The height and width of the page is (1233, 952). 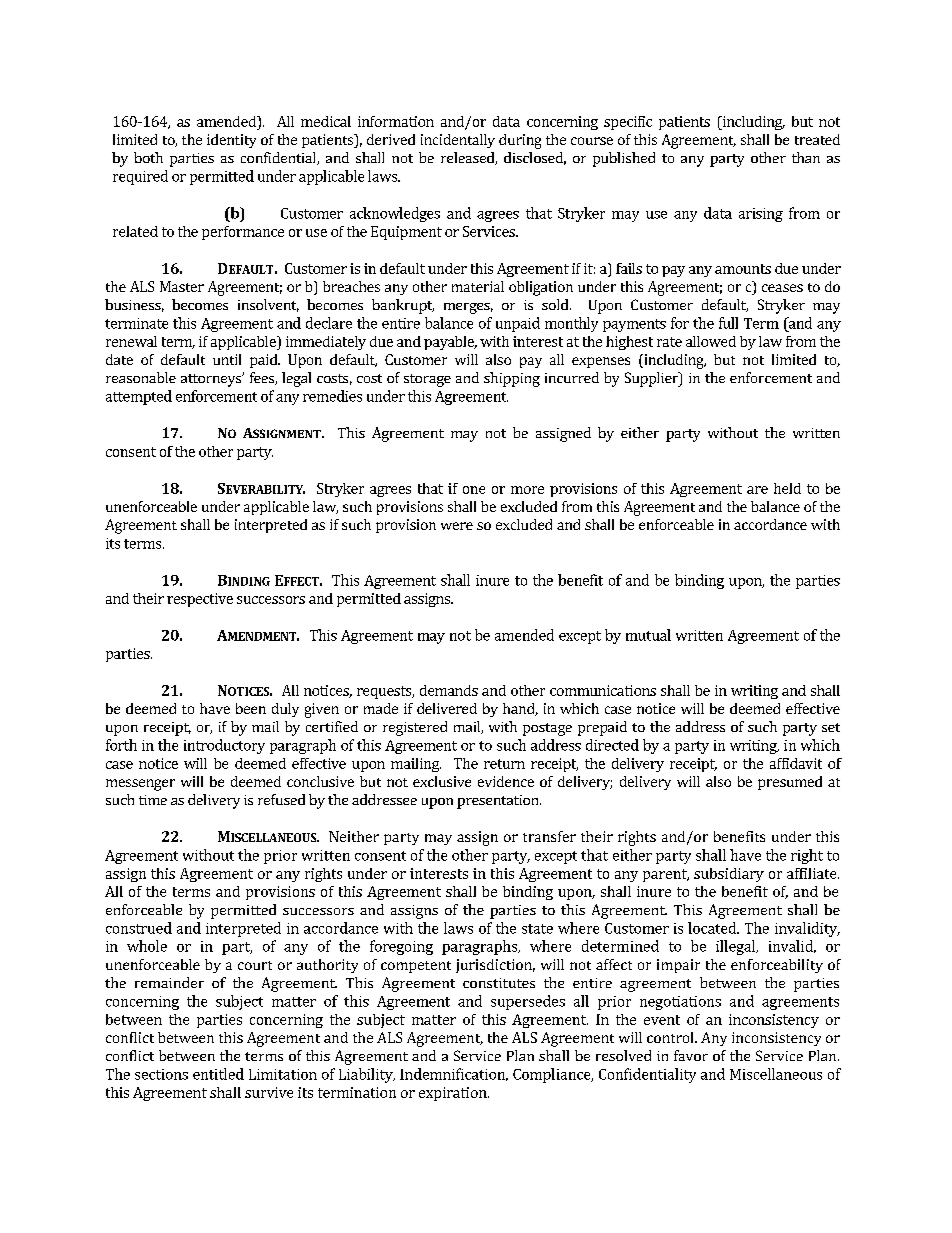 What do you see at coordinates (227, 359) in the page?
I see `until` at bounding box center [227, 359].
